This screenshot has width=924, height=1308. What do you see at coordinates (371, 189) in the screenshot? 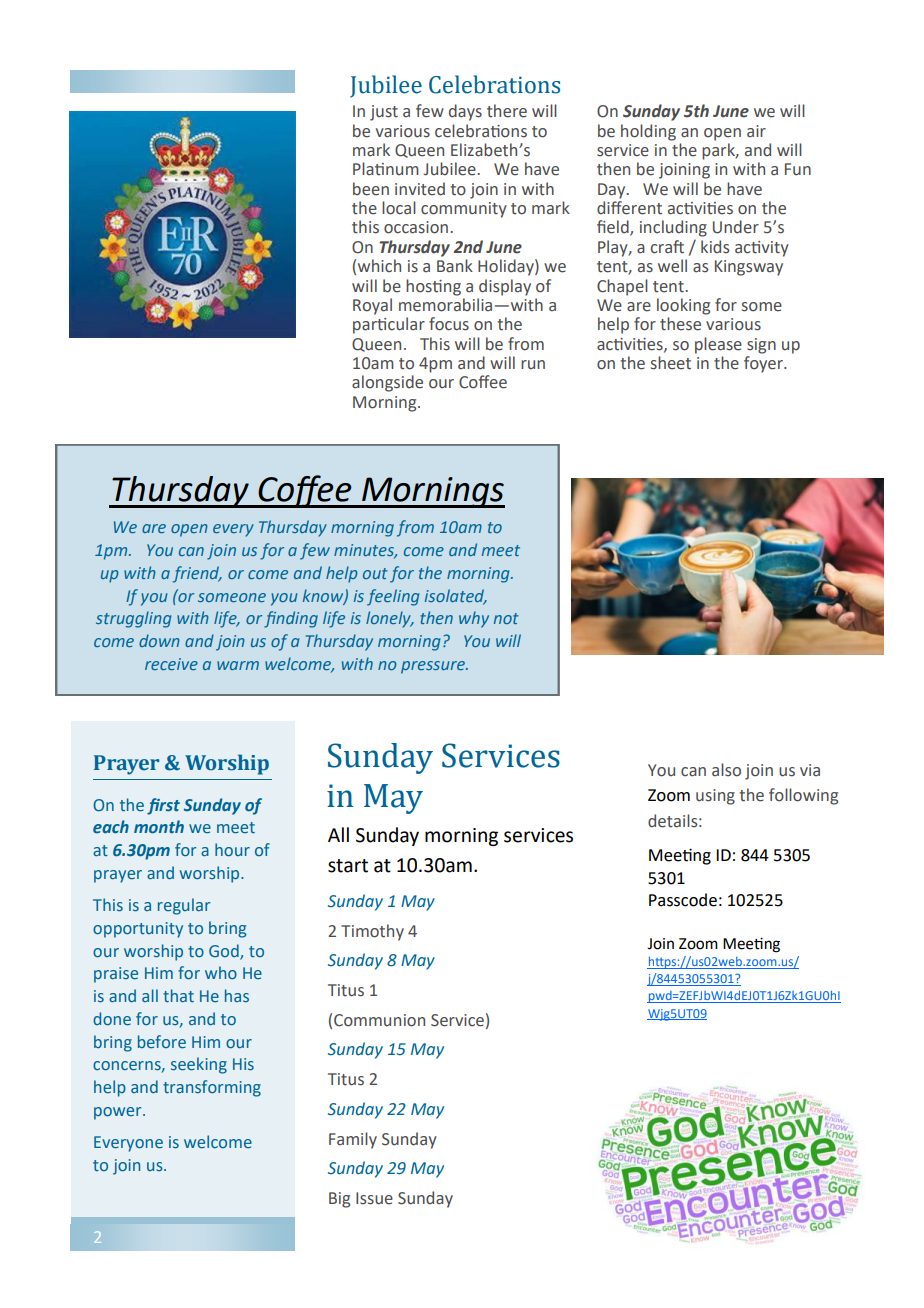
I see `been` at bounding box center [371, 189].
